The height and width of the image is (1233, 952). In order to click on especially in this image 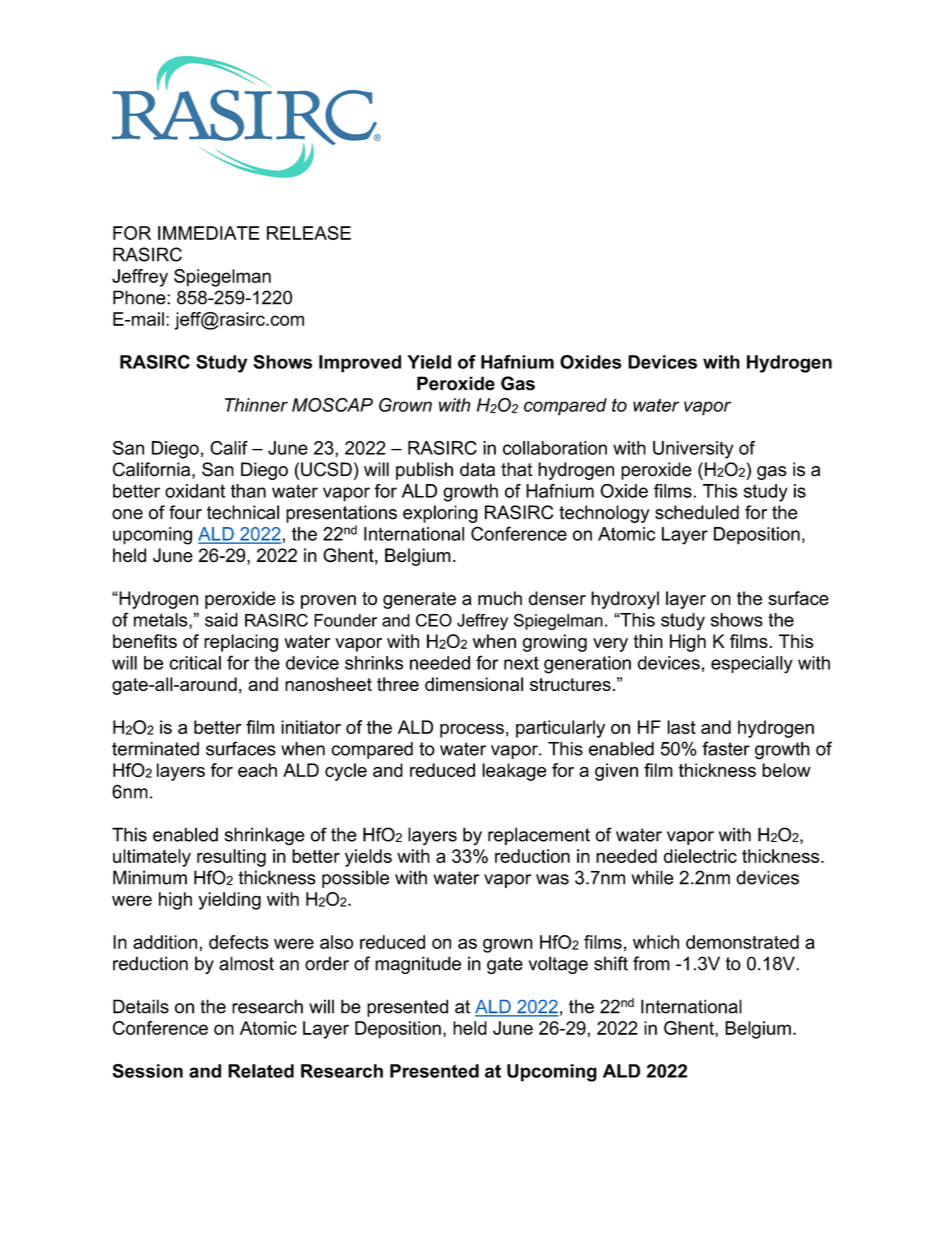, I will do `click(752, 665)`.
